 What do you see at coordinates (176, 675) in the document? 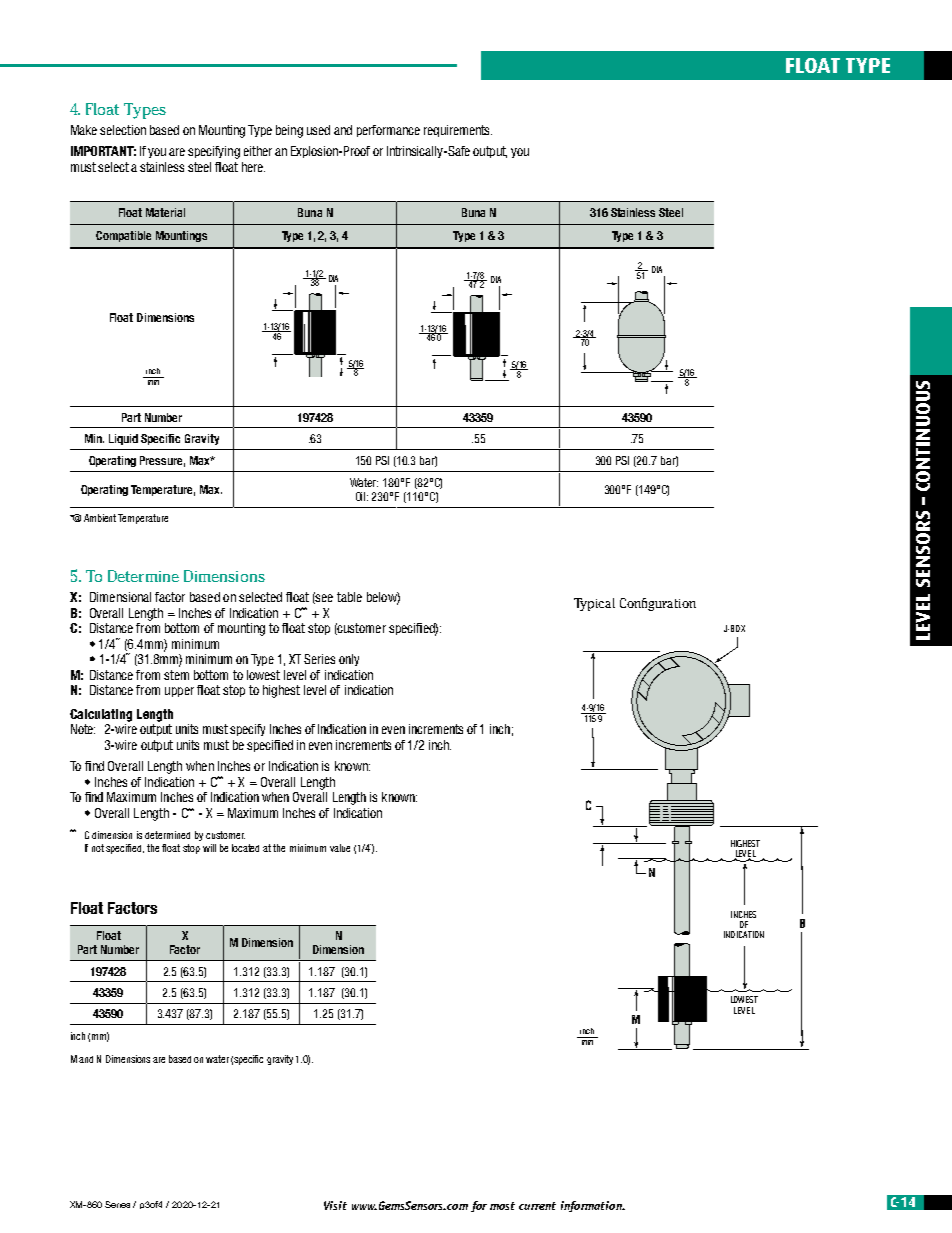
I see `stem` at bounding box center [176, 675].
